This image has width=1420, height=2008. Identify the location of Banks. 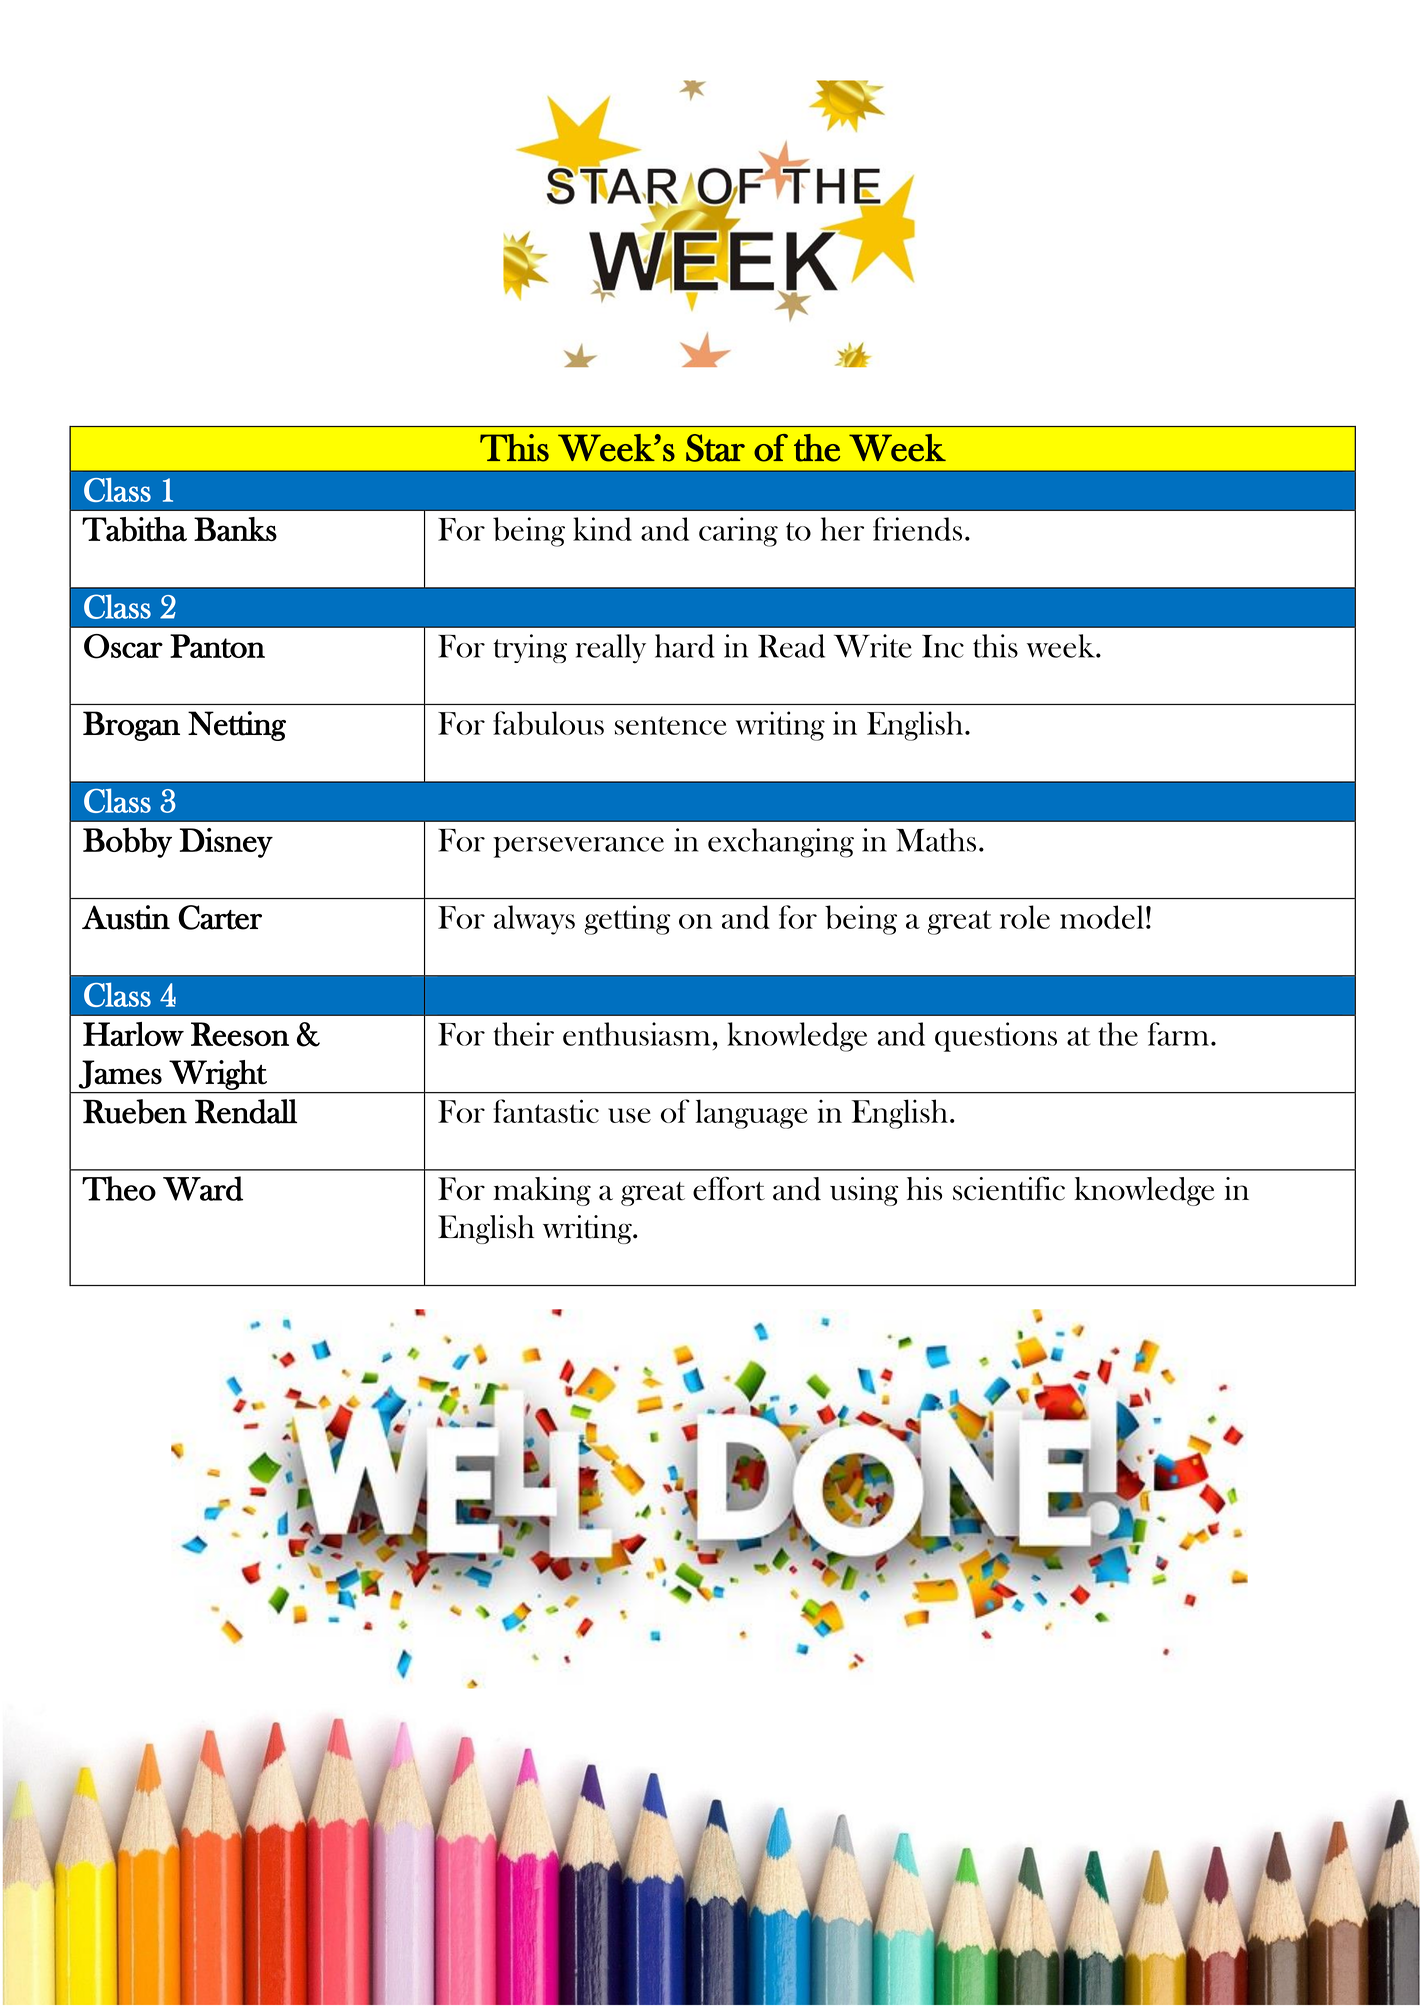
(235, 529).
